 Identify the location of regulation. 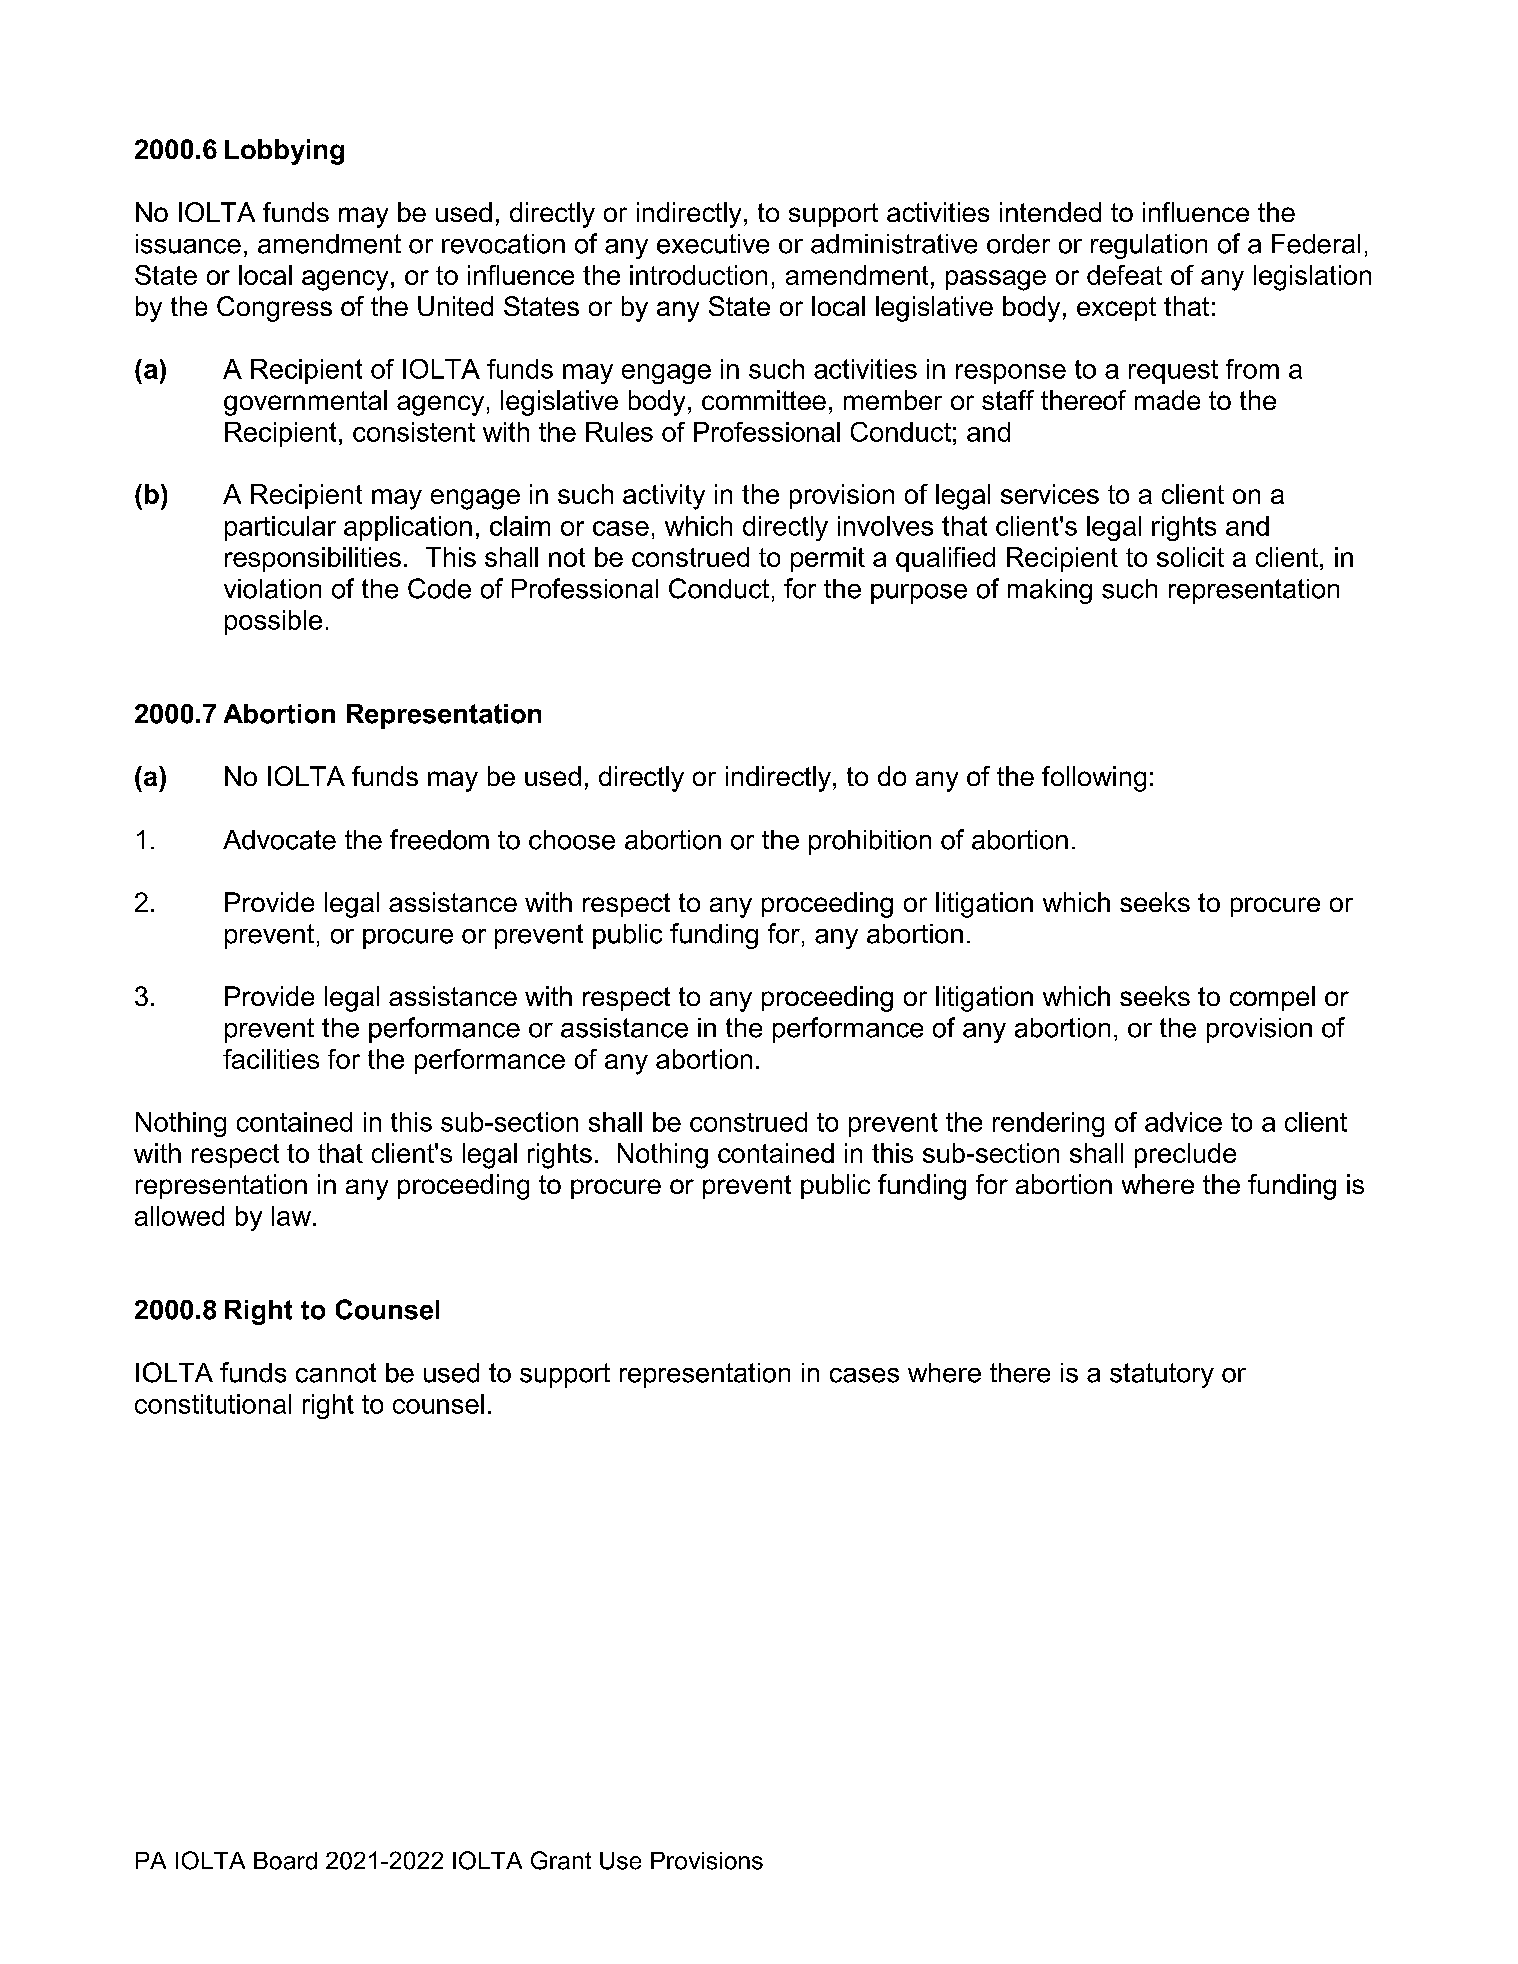
(1149, 246).
